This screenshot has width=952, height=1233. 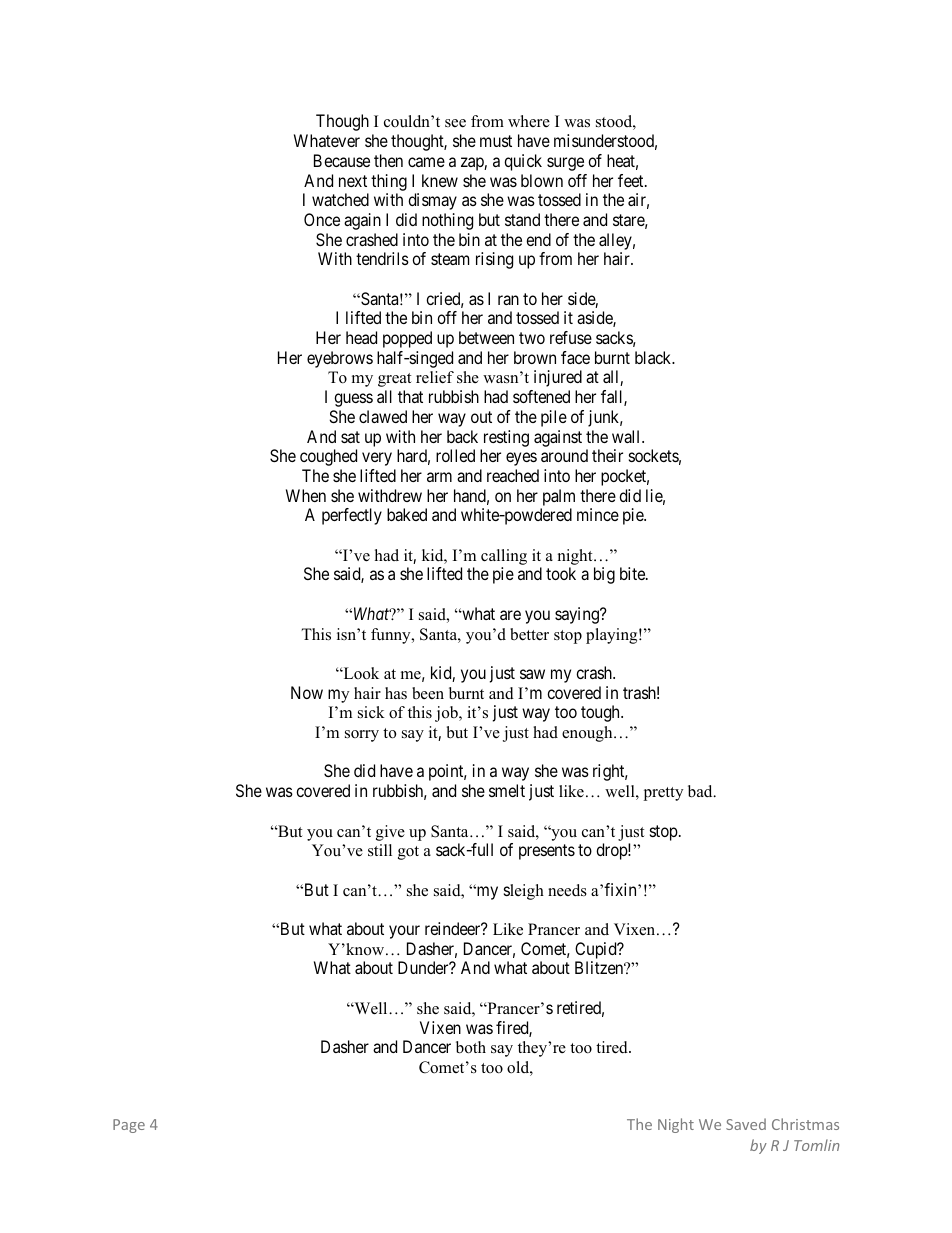 I want to click on Because, so click(x=342, y=160).
